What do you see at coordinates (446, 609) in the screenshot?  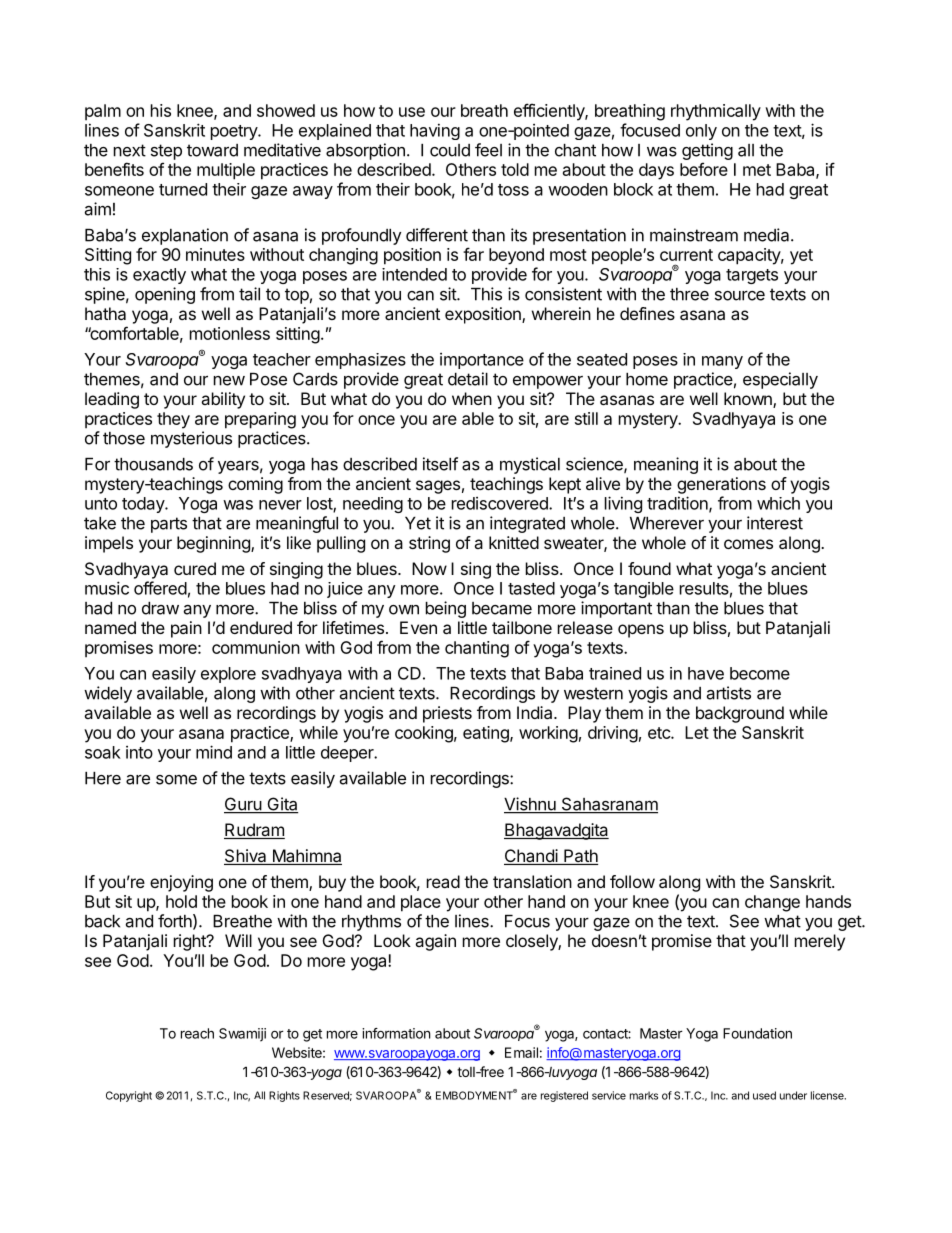 I see `being` at bounding box center [446, 609].
